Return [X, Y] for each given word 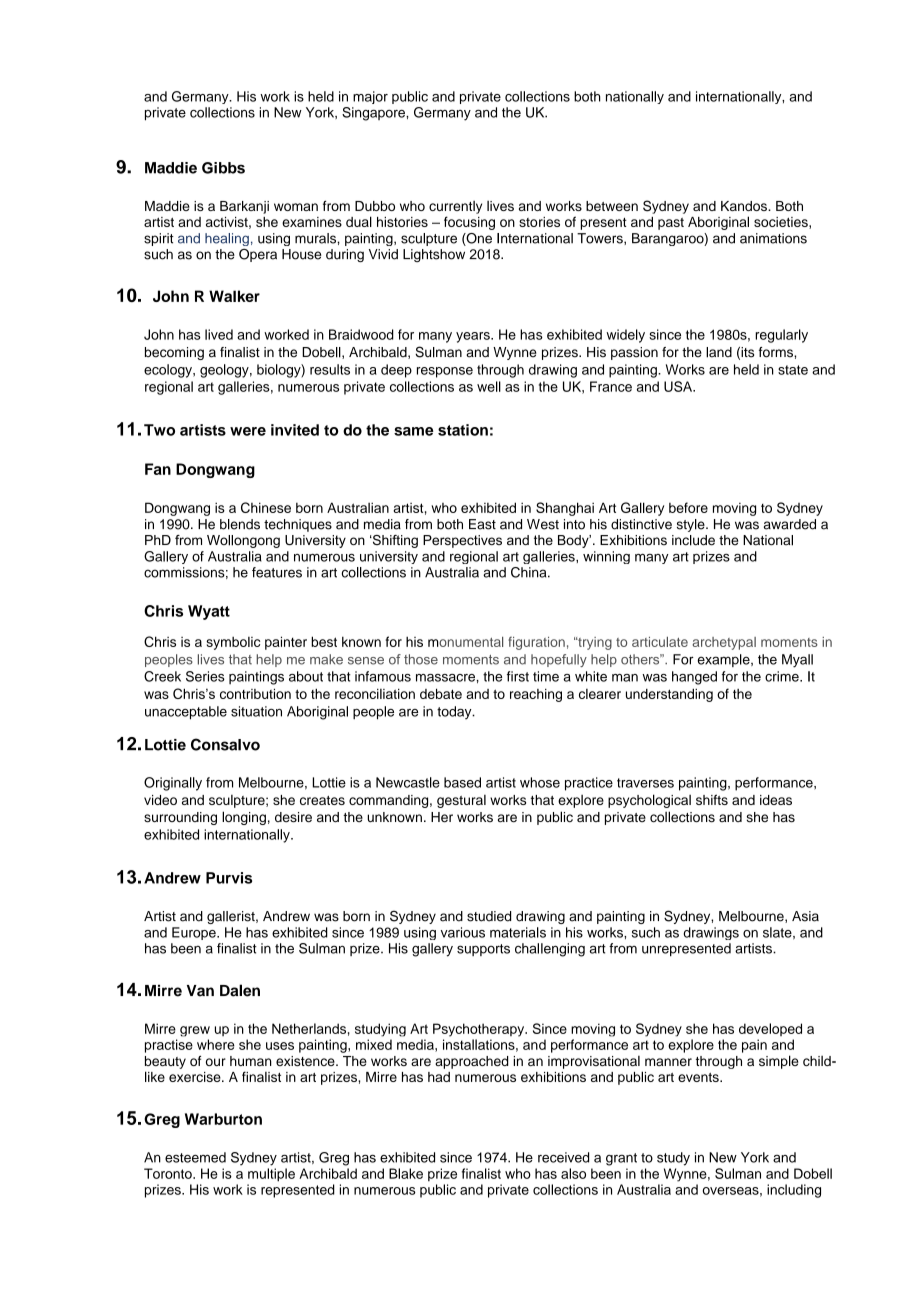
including [794, 1191]
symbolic [233, 643]
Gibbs [223, 168]
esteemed [195, 1157]
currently [455, 207]
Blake [406, 1173]
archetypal [724, 643]
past [671, 224]
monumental [465, 642]
